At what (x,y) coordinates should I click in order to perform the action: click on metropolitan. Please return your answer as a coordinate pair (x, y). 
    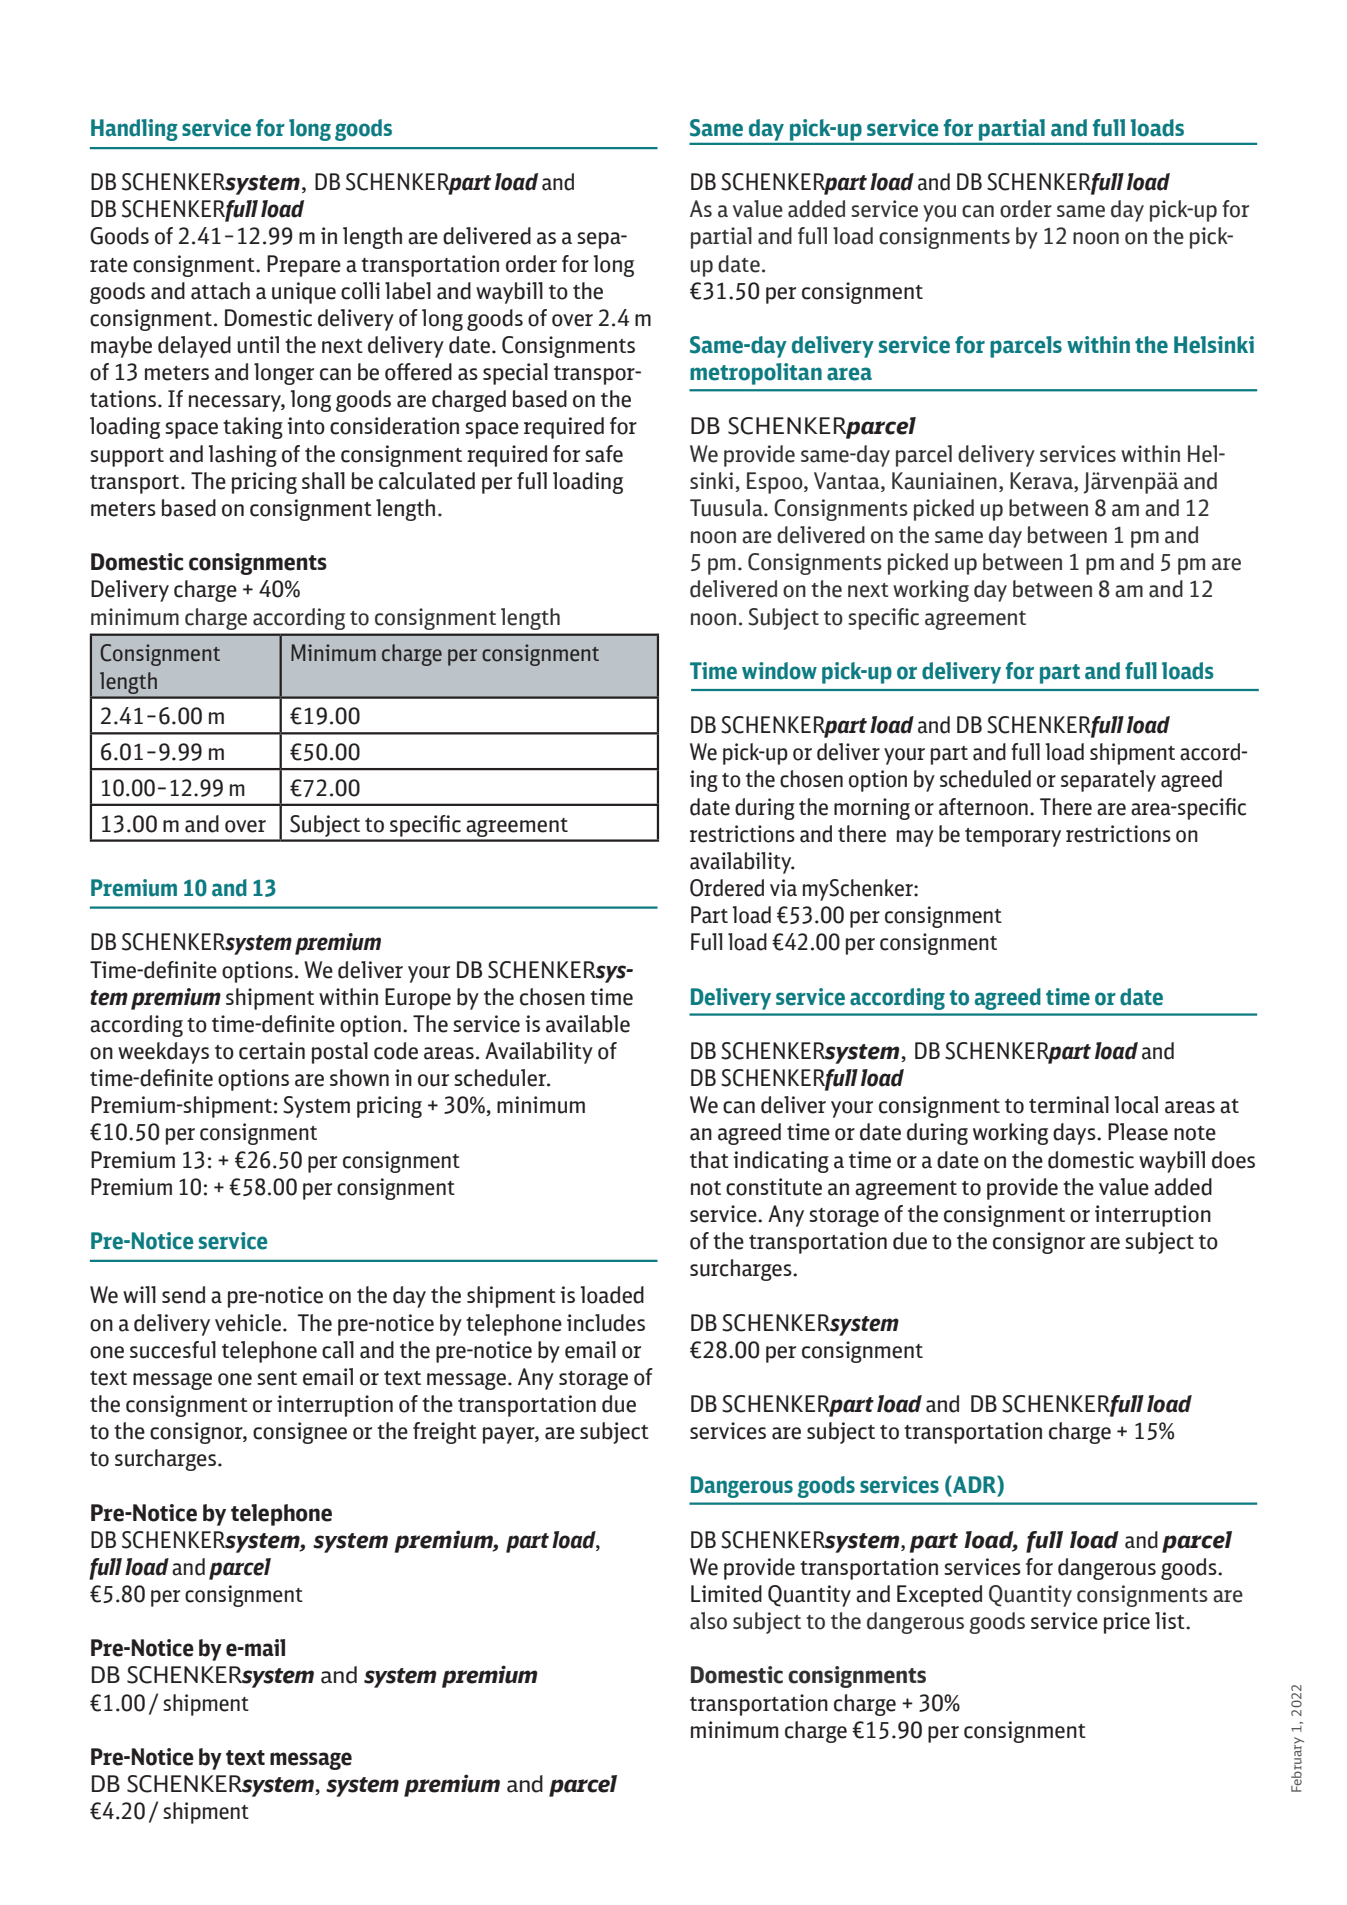
    Looking at the image, I should click on (756, 374).
